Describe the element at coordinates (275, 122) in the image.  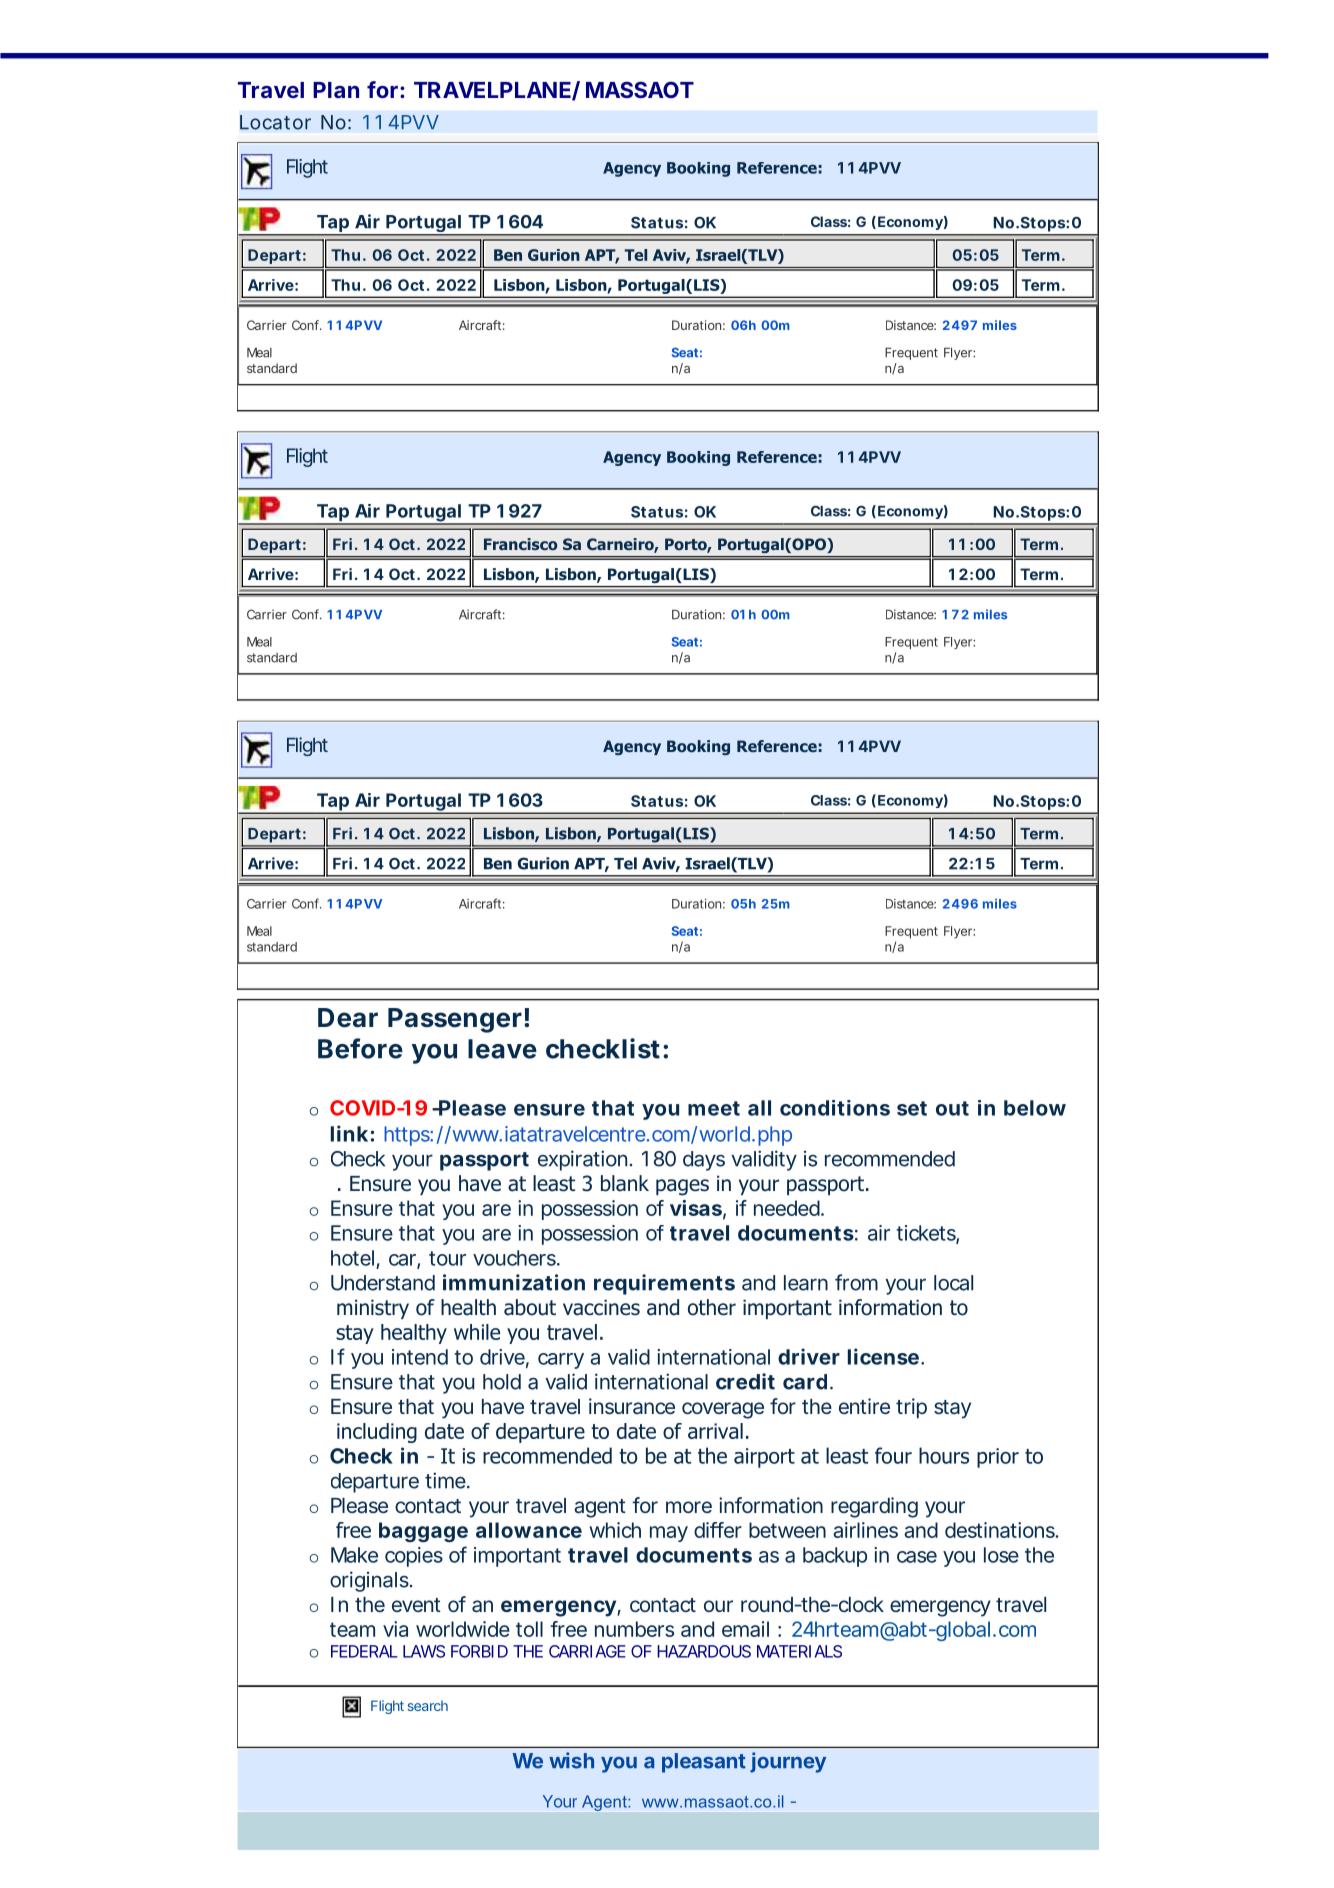
I see `Locator` at that location.
